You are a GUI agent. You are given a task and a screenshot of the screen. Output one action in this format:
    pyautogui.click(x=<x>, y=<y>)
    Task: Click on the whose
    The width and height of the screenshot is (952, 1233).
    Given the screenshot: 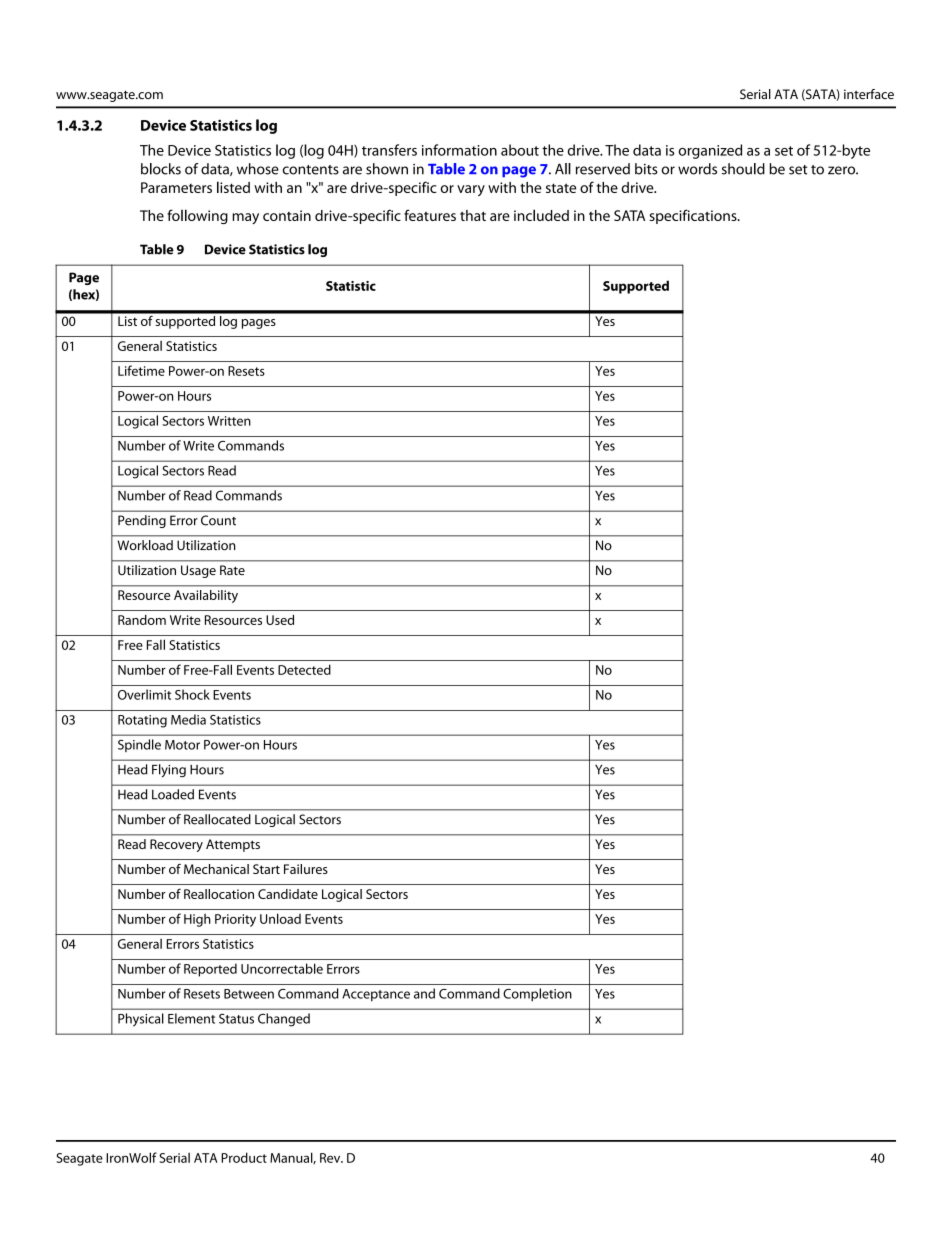 What is the action you would take?
    pyautogui.click(x=258, y=169)
